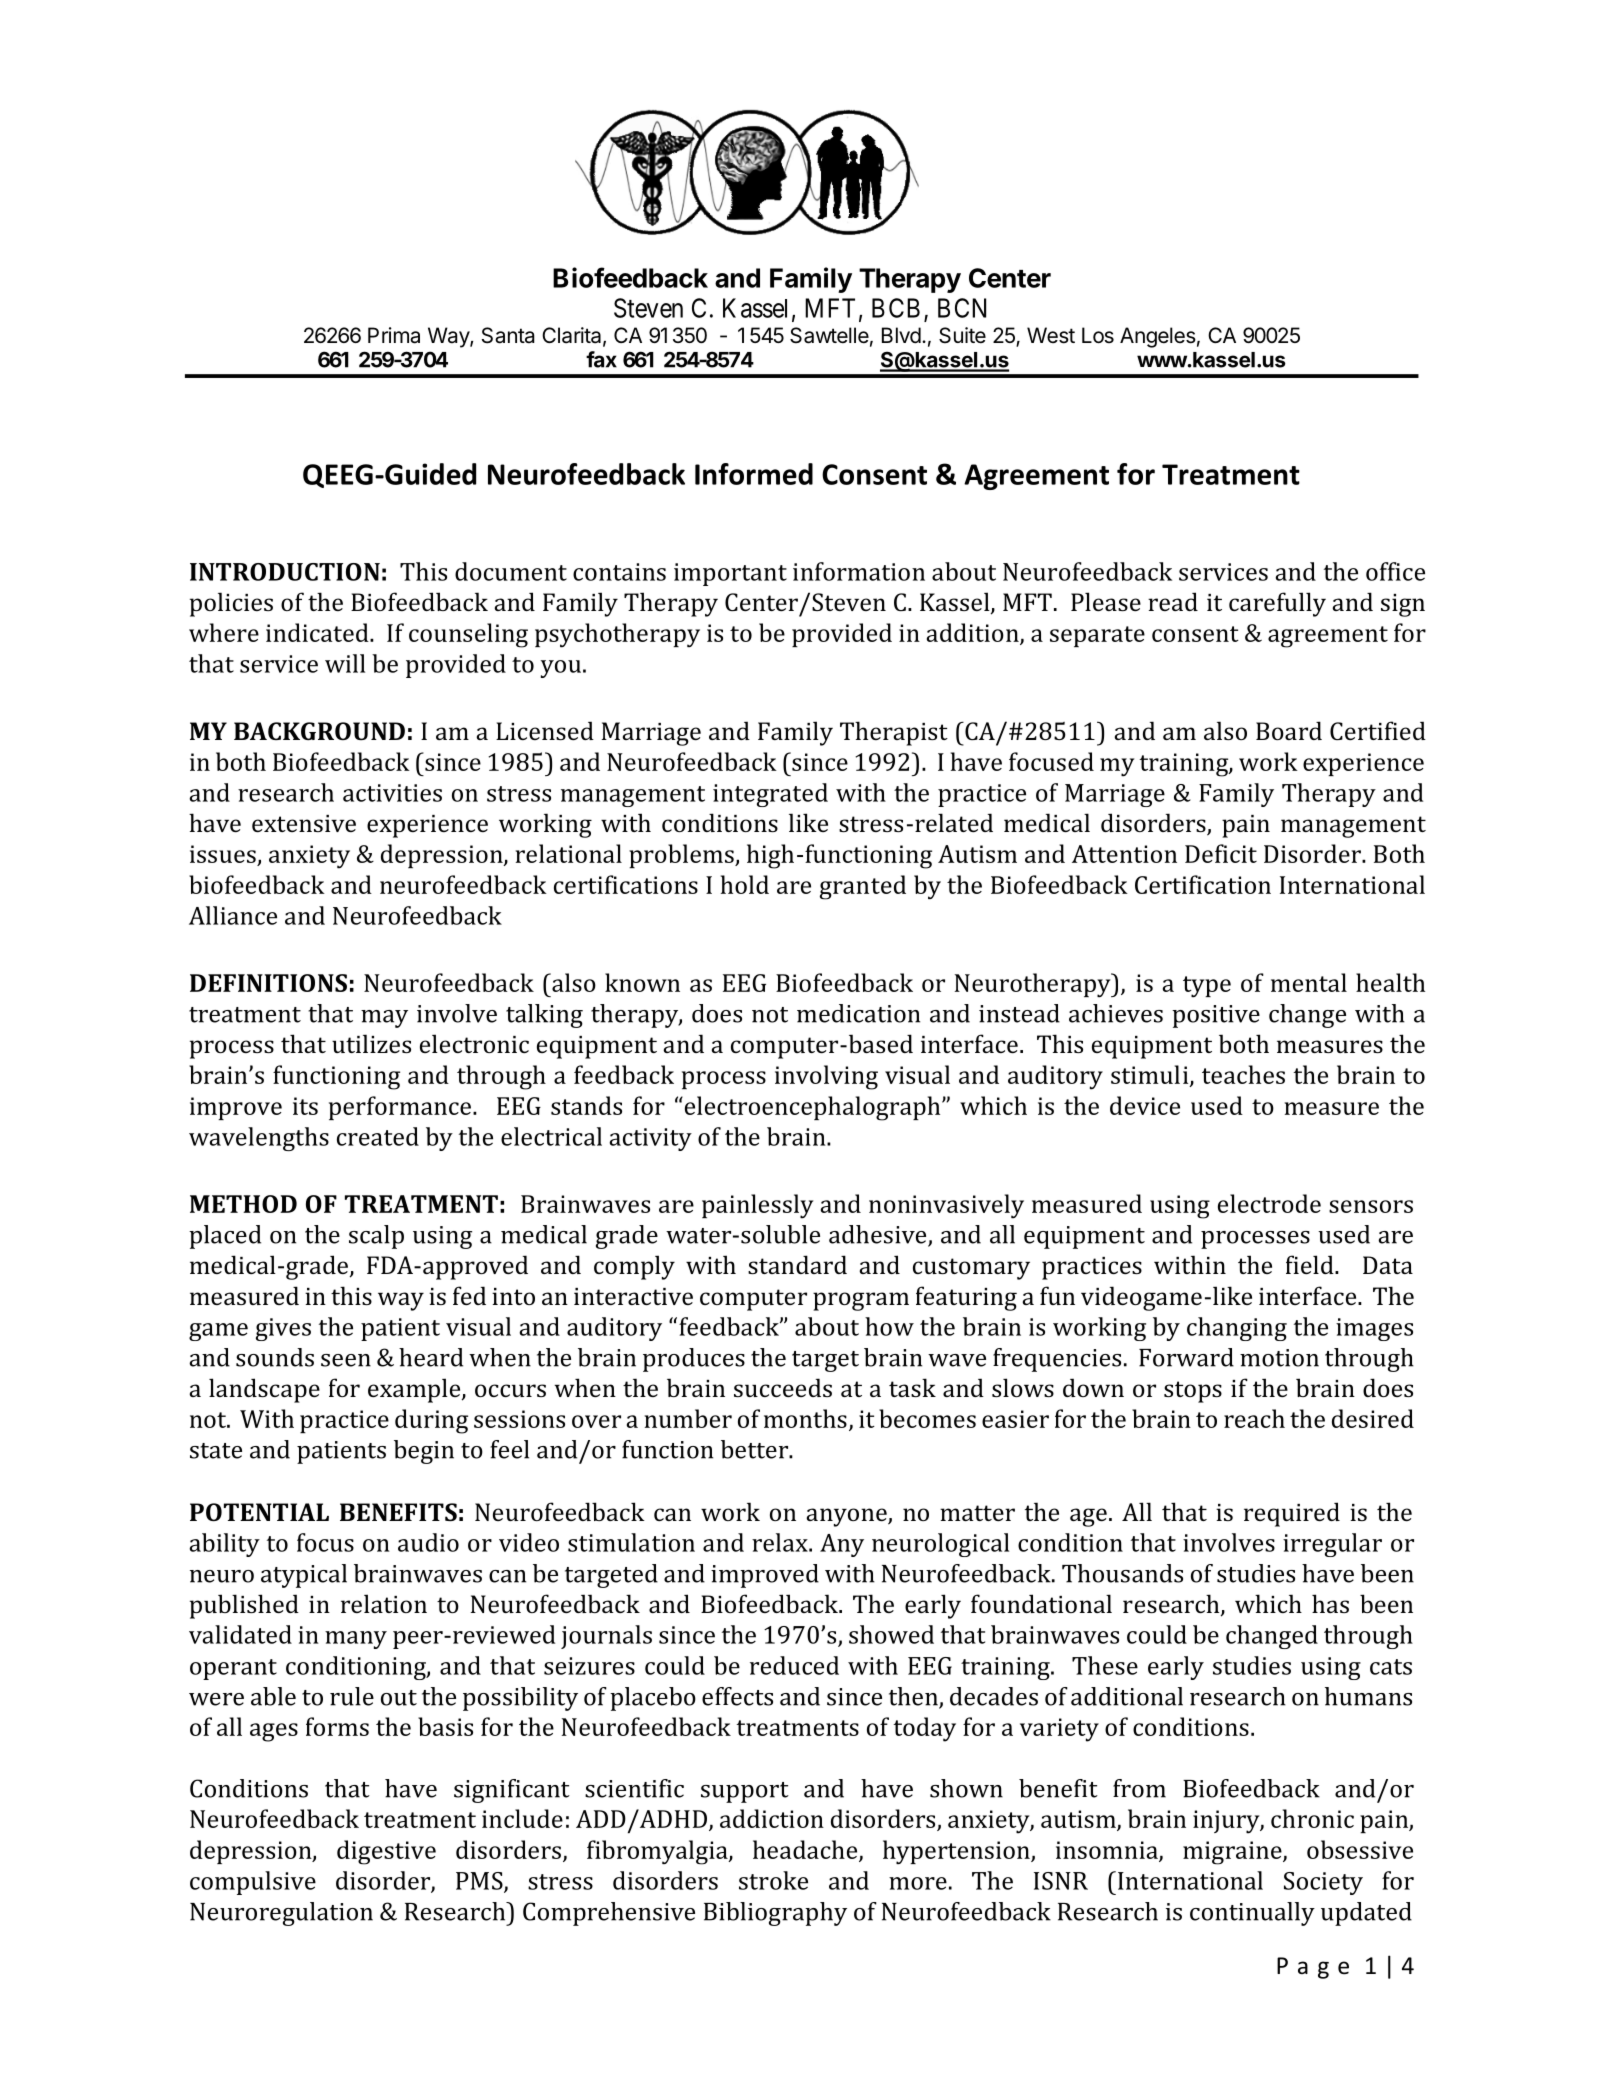 The width and height of the document is (1603, 2075). Describe the element at coordinates (394, 335) in the document. I see `Prima` at that location.
